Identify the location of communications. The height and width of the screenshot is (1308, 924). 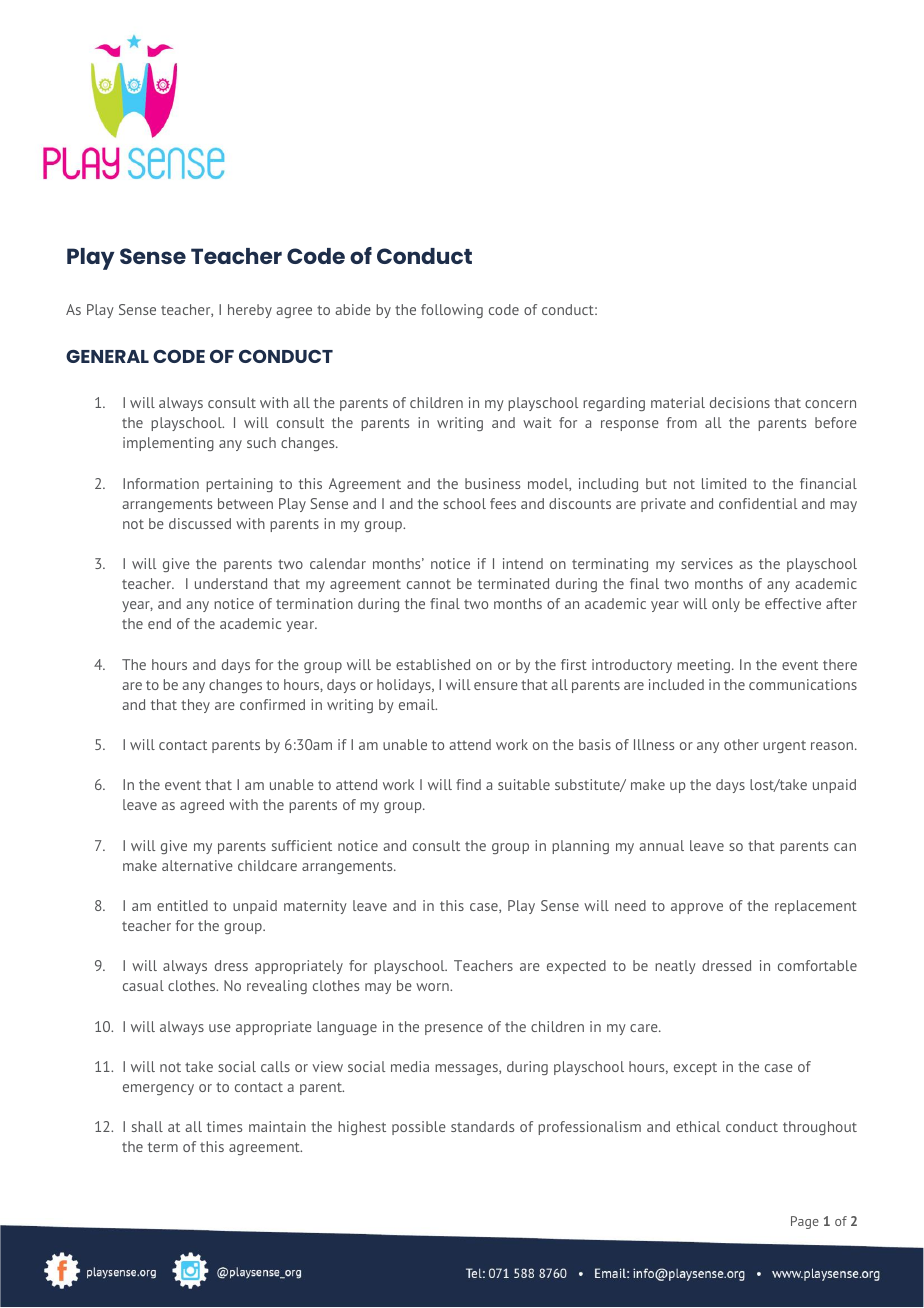
(803, 684).
